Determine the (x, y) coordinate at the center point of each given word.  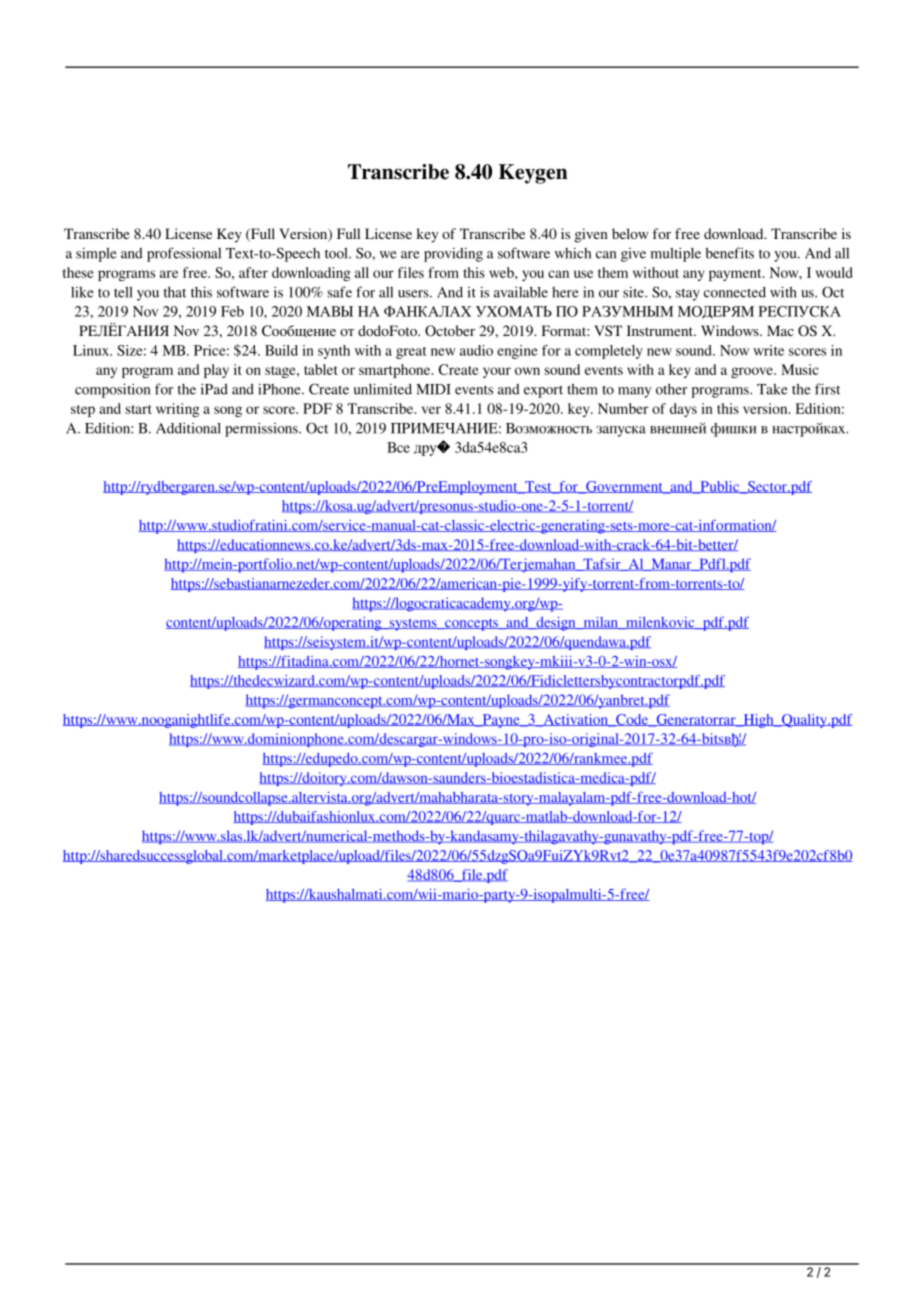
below (630, 233)
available (521, 292)
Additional (188, 428)
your (497, 372)
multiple (676, 254)
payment (736, 275)
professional (184, 254)
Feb (232, 311)
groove (753, 372)
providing (453, 254)
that (175, 292)
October (450, 331)
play (216, 371)
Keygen (533, 174)
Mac (780, 330)
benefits (729, 253)
